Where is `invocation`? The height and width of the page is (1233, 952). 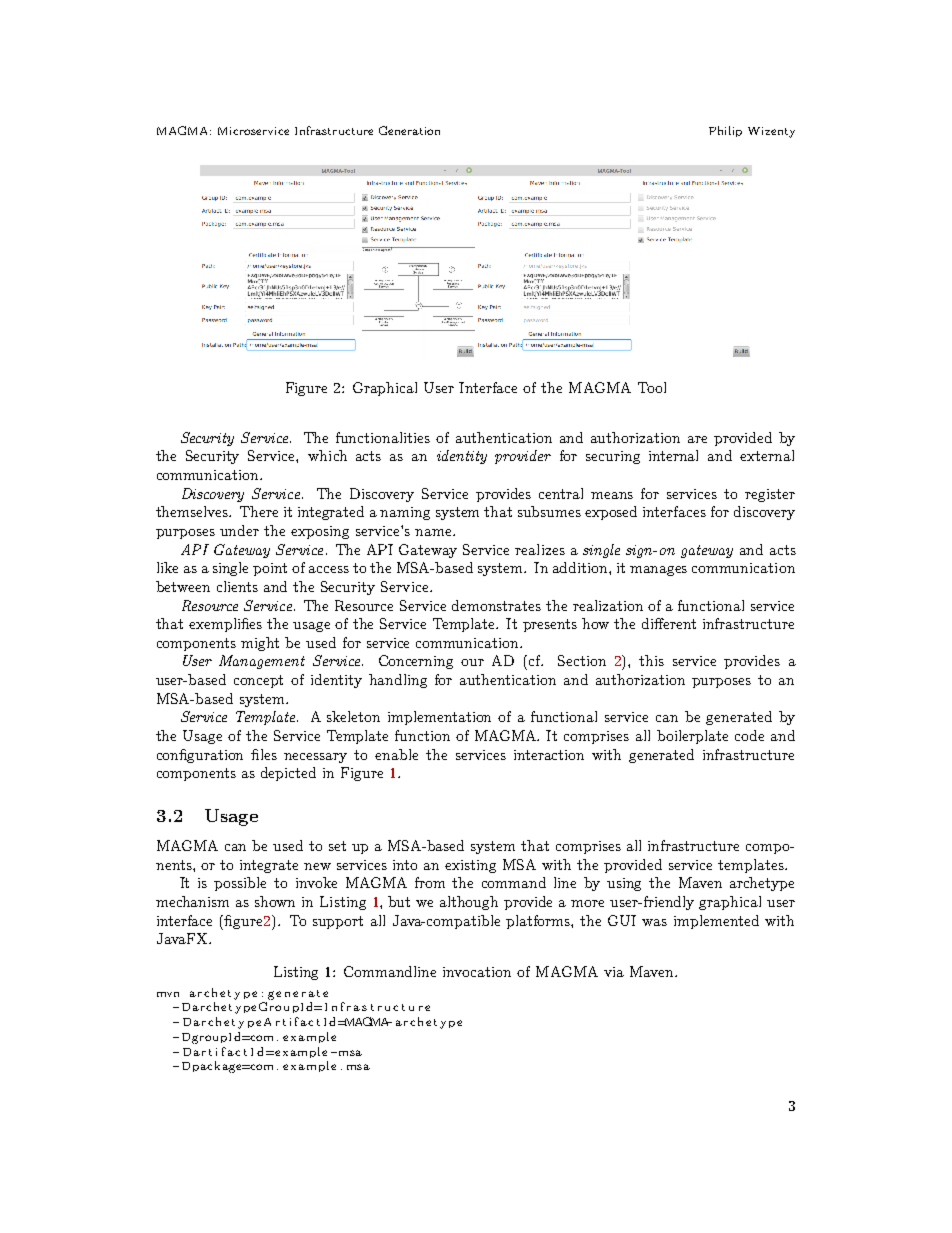
invocation is located at coordinates (477, 972).
